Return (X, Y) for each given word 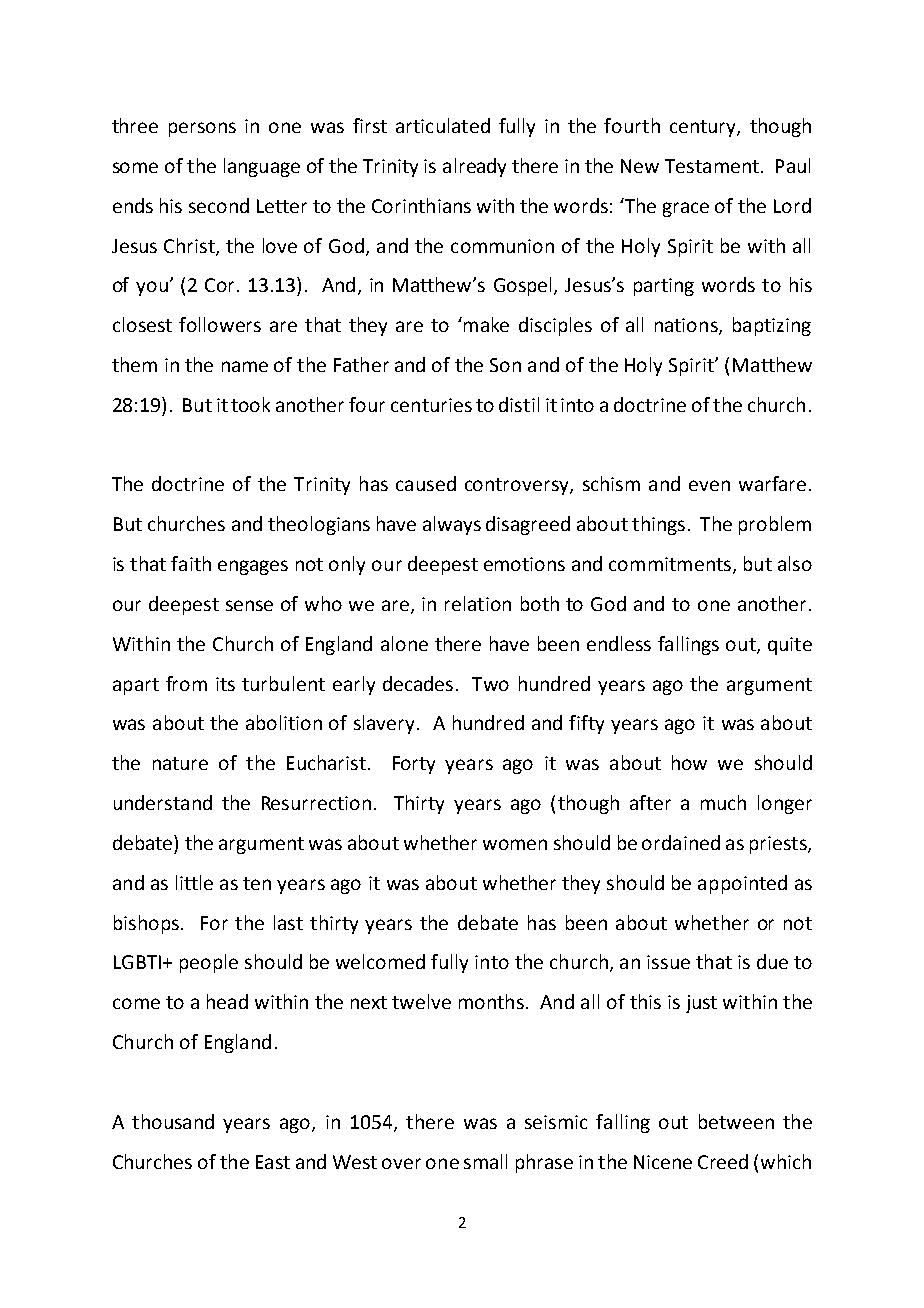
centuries (431, 405)
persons (202, 129)
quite (790, 646)
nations (687, 326)
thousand (173, 1121)
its (225, 684)
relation (478, 603)
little (194, 882)
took (250, 404)
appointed (742, 884)
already (474, 167)
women (515, 844)
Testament (712, 166)
